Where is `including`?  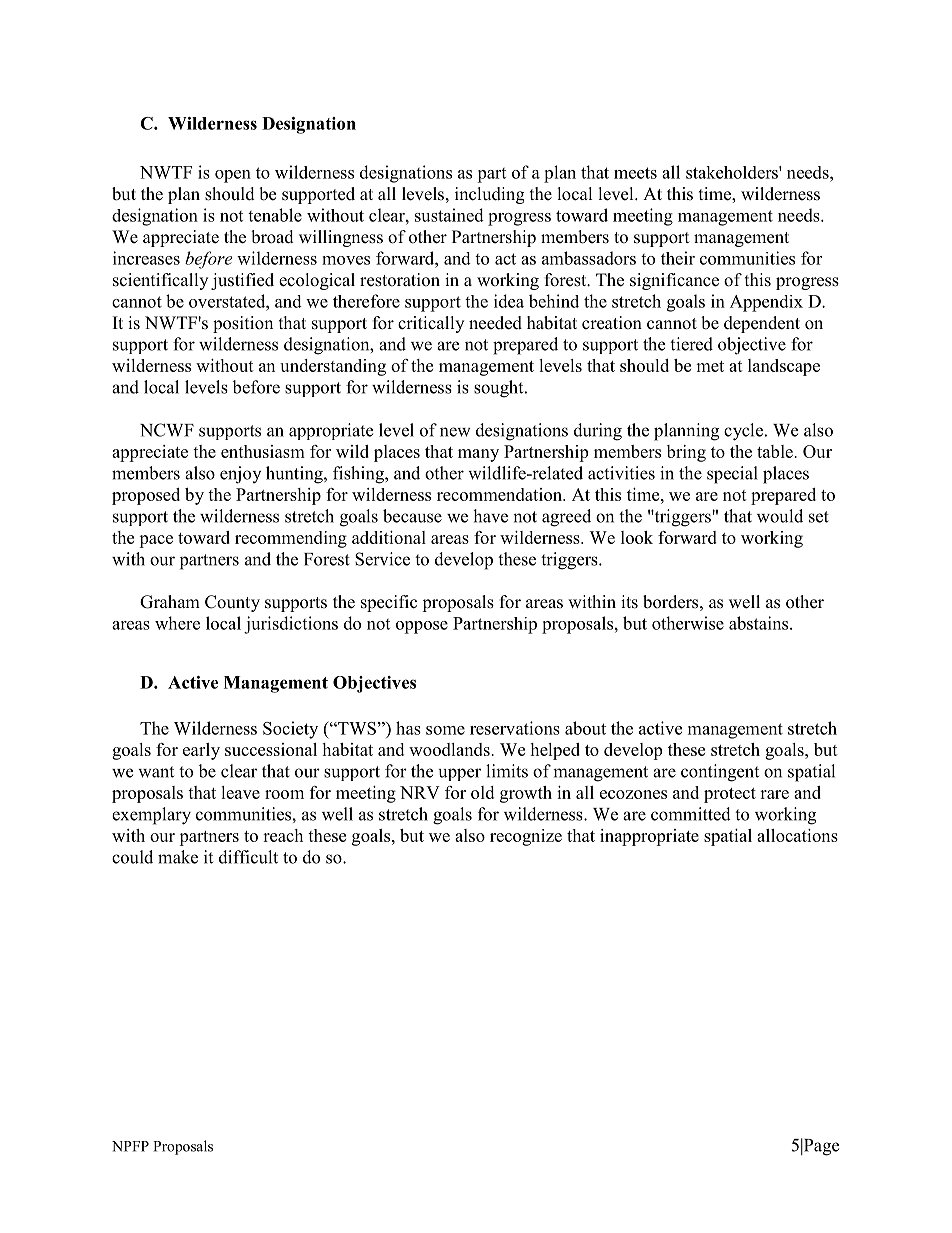 including is located at coordinates (489, 195).
